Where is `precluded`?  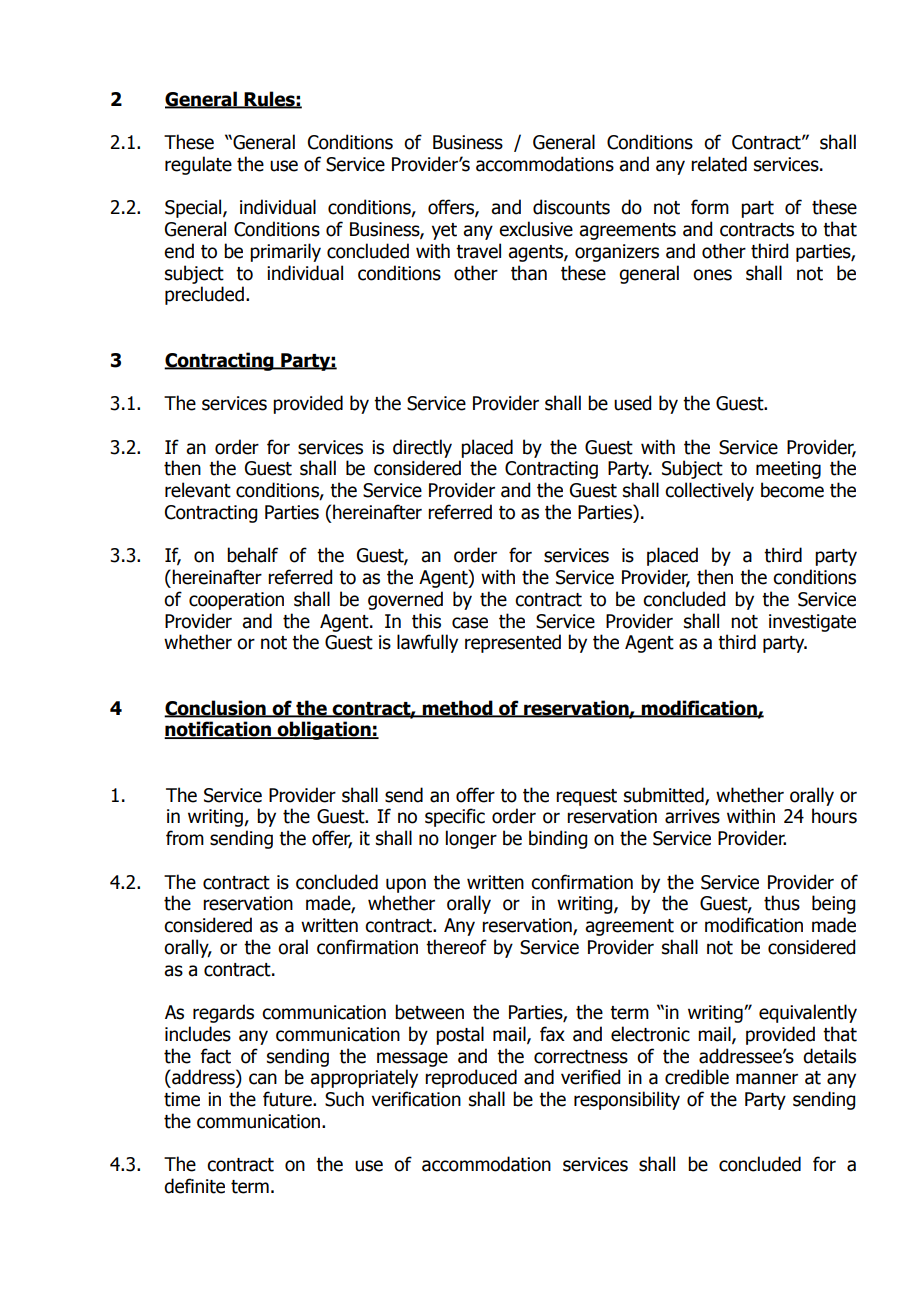
precluded is located at coordinates (204, 295).
